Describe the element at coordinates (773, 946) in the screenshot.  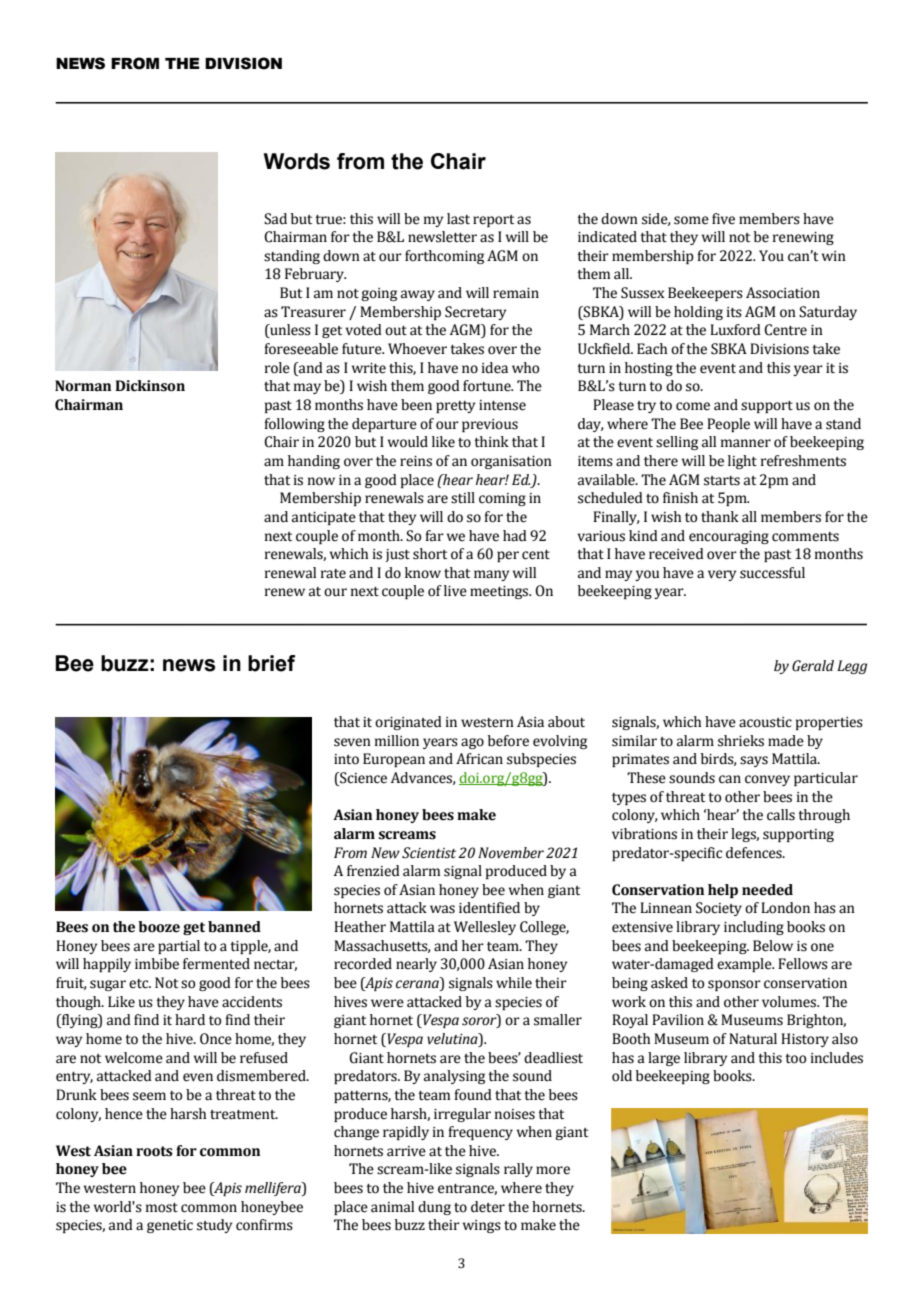
I see `Below` at that location.
